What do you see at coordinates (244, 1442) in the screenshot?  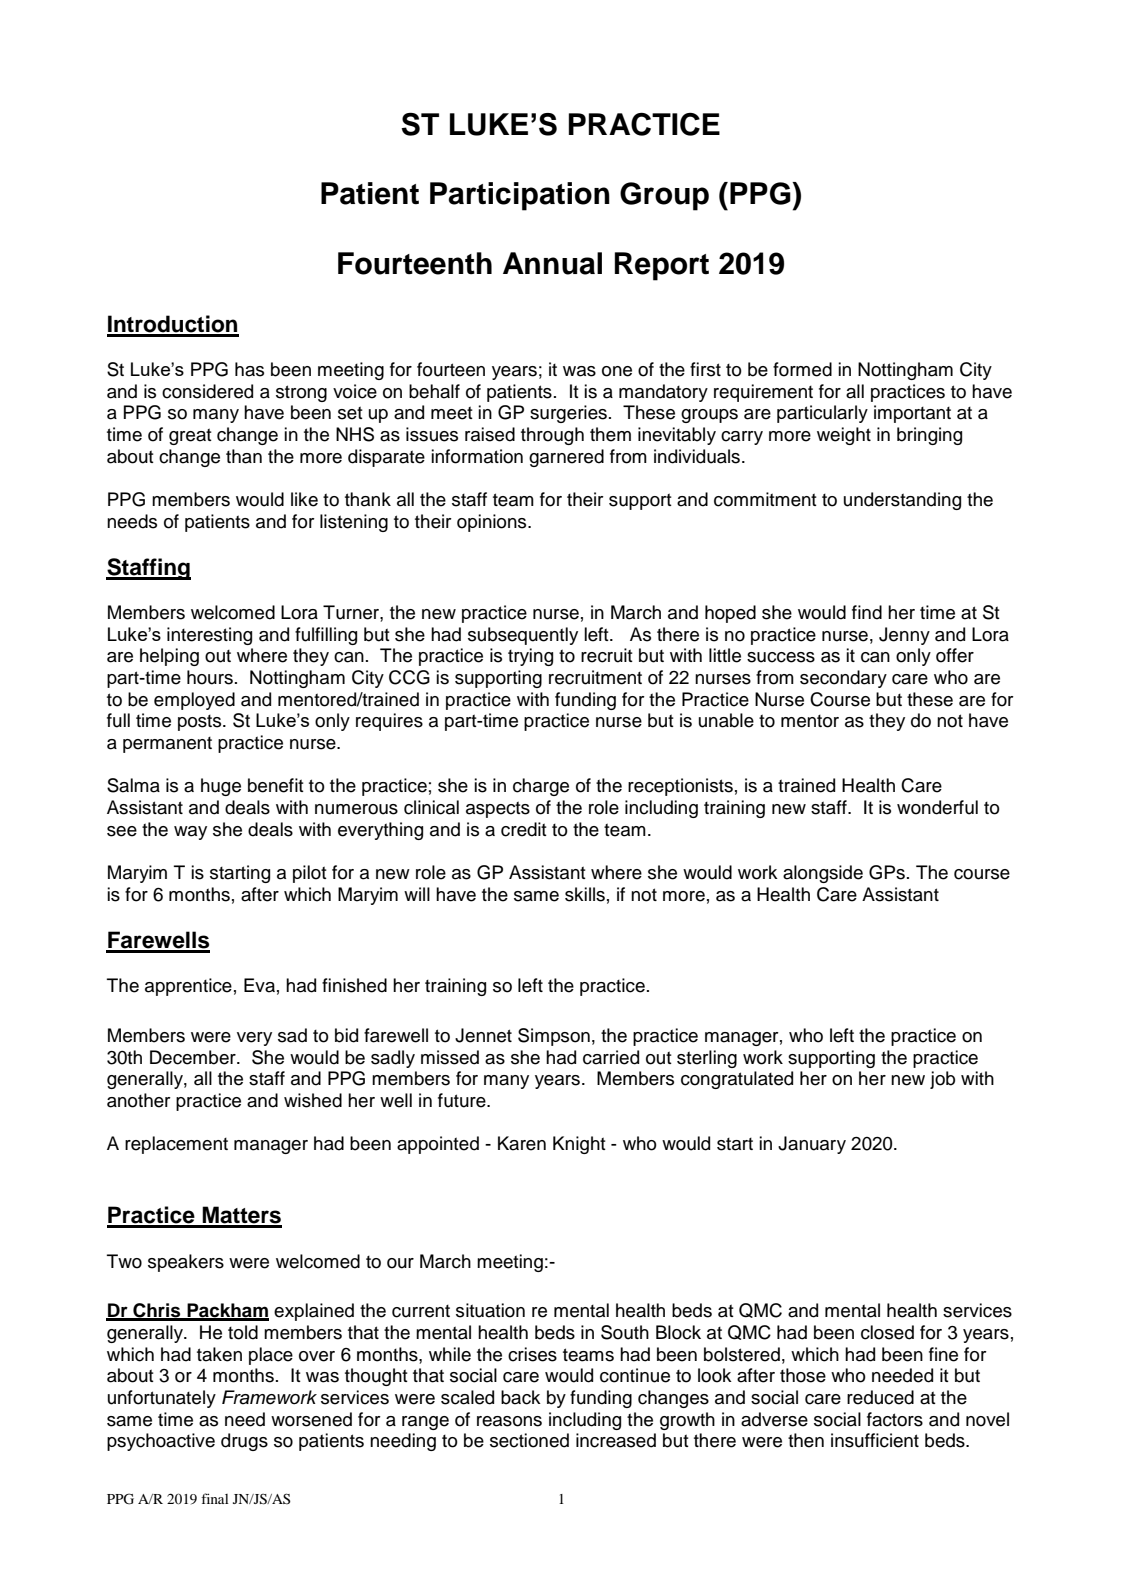 I see `drugs` at bounding box center [244, 1442].
